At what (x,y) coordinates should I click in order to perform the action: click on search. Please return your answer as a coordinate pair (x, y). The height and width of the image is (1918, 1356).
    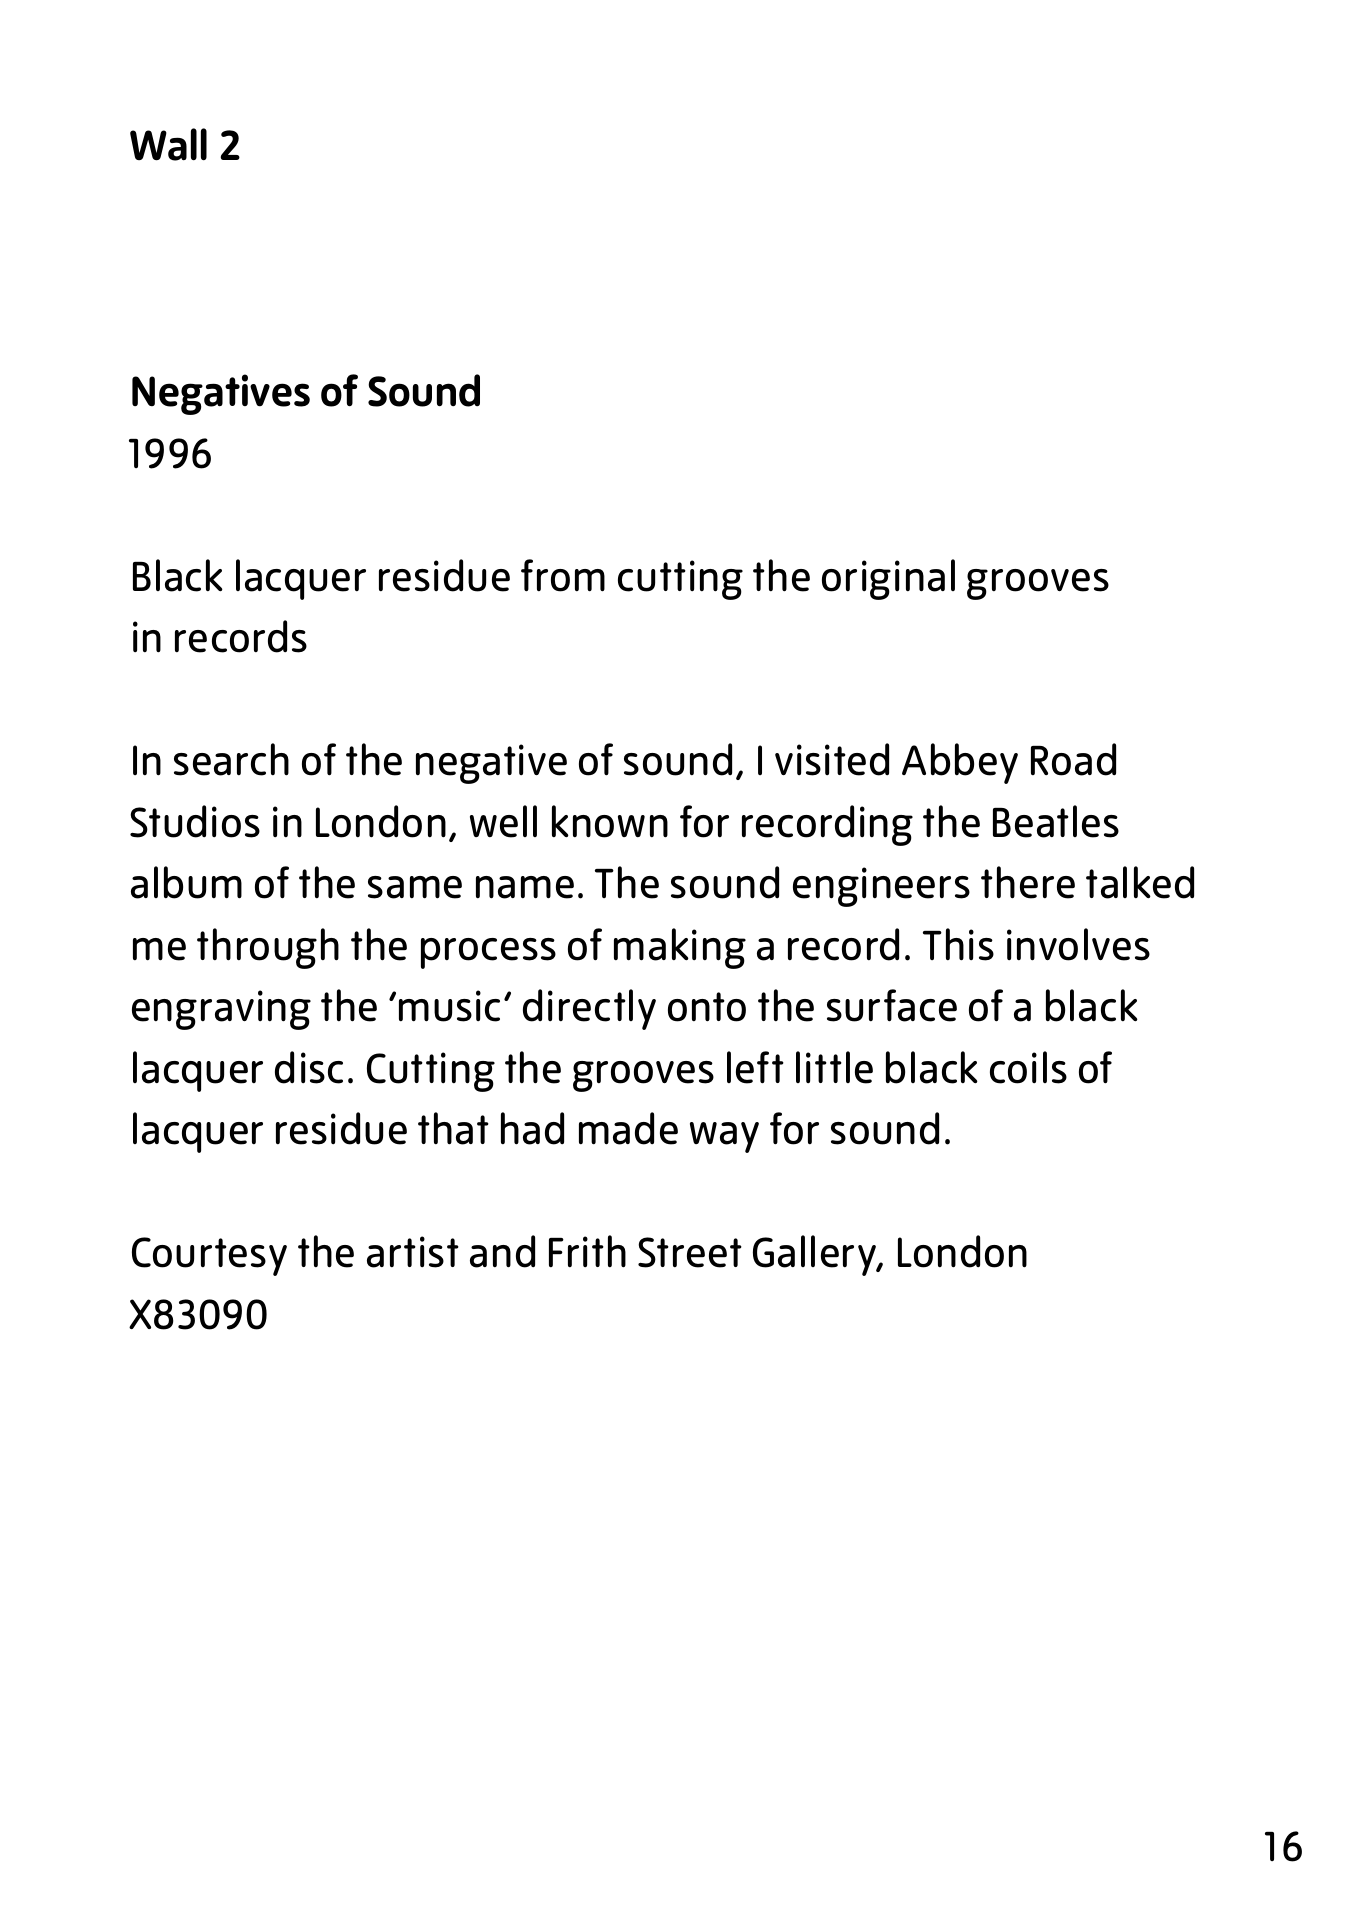
    Looking at the image, I should click on (231, 759).
